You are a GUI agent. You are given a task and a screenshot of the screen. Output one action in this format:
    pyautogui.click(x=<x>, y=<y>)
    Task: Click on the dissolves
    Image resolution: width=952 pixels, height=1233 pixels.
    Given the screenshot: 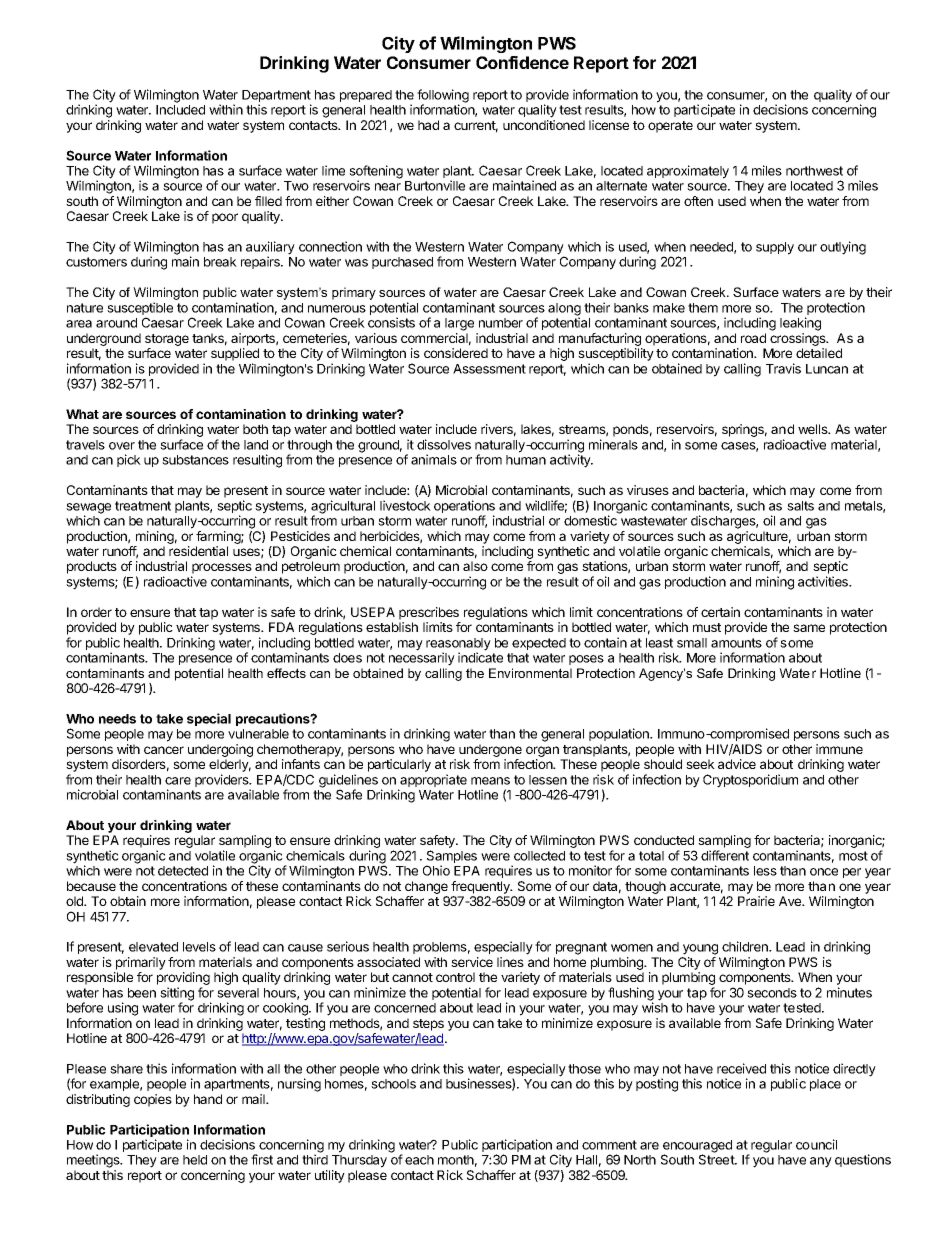 What is the action you would take?
    pyautogui.click(x=444, y=444)
